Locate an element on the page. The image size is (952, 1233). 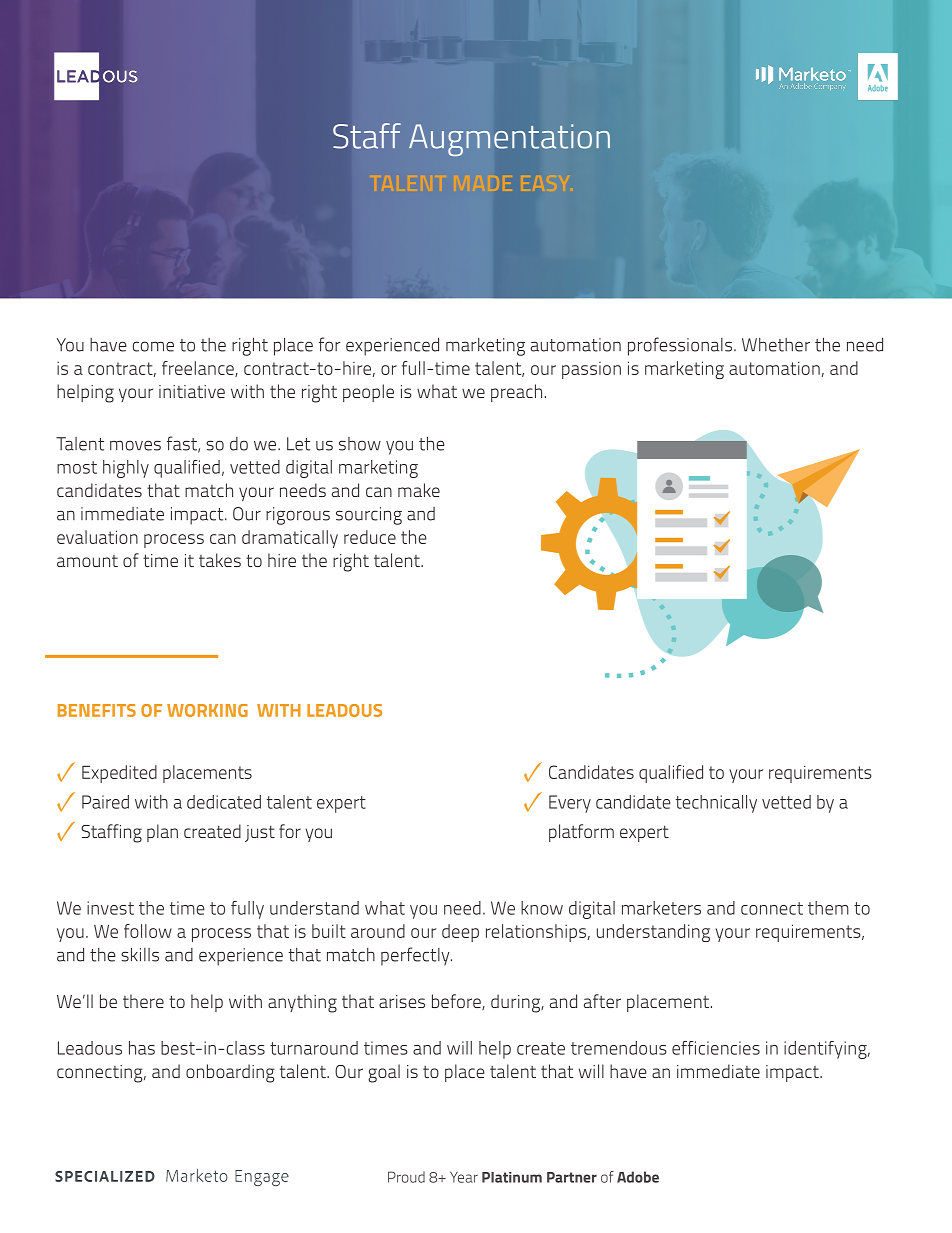
Adobe is located at coordinates (638, 1177).
